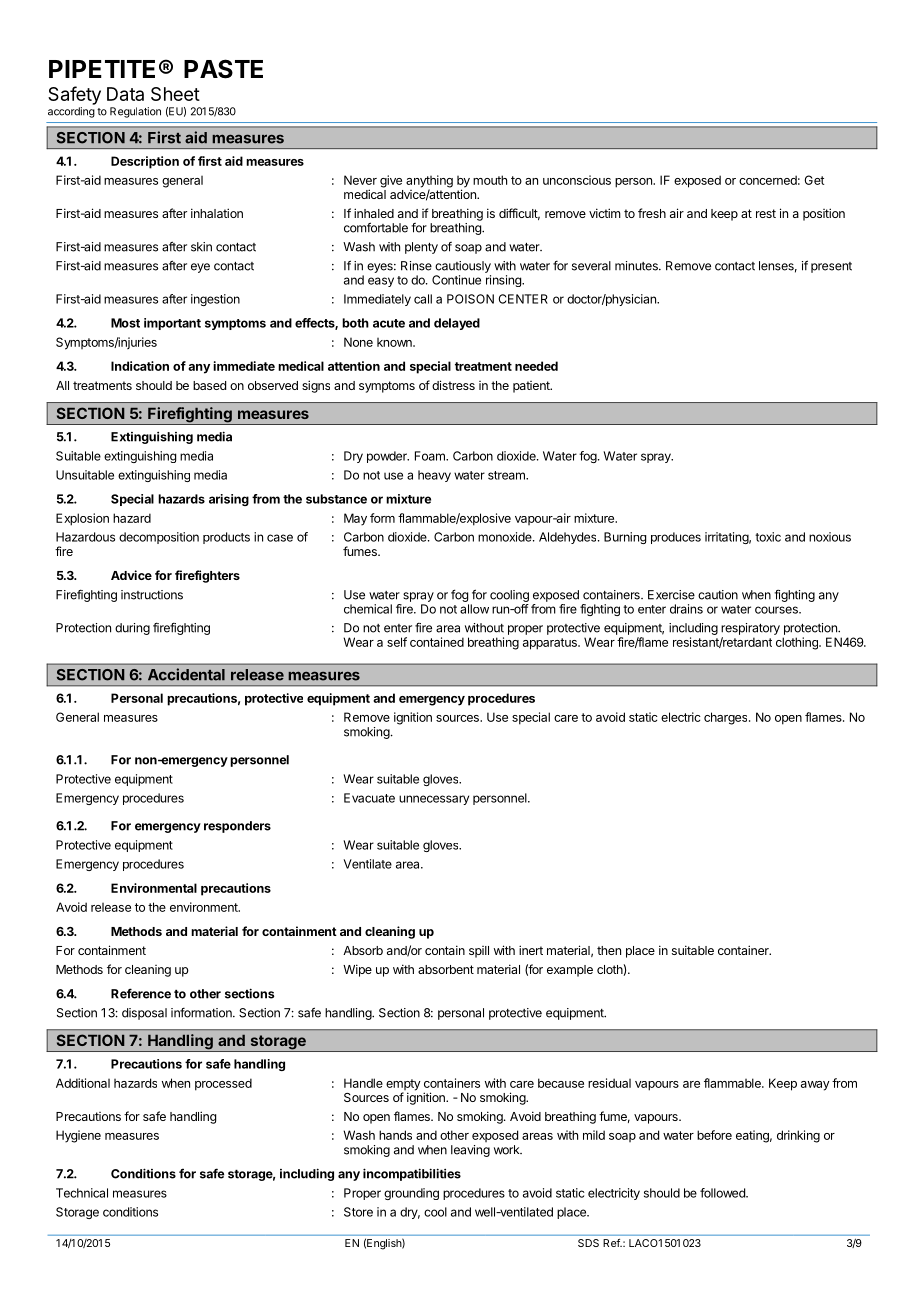  I want to click on spill, so click(479, 952).
